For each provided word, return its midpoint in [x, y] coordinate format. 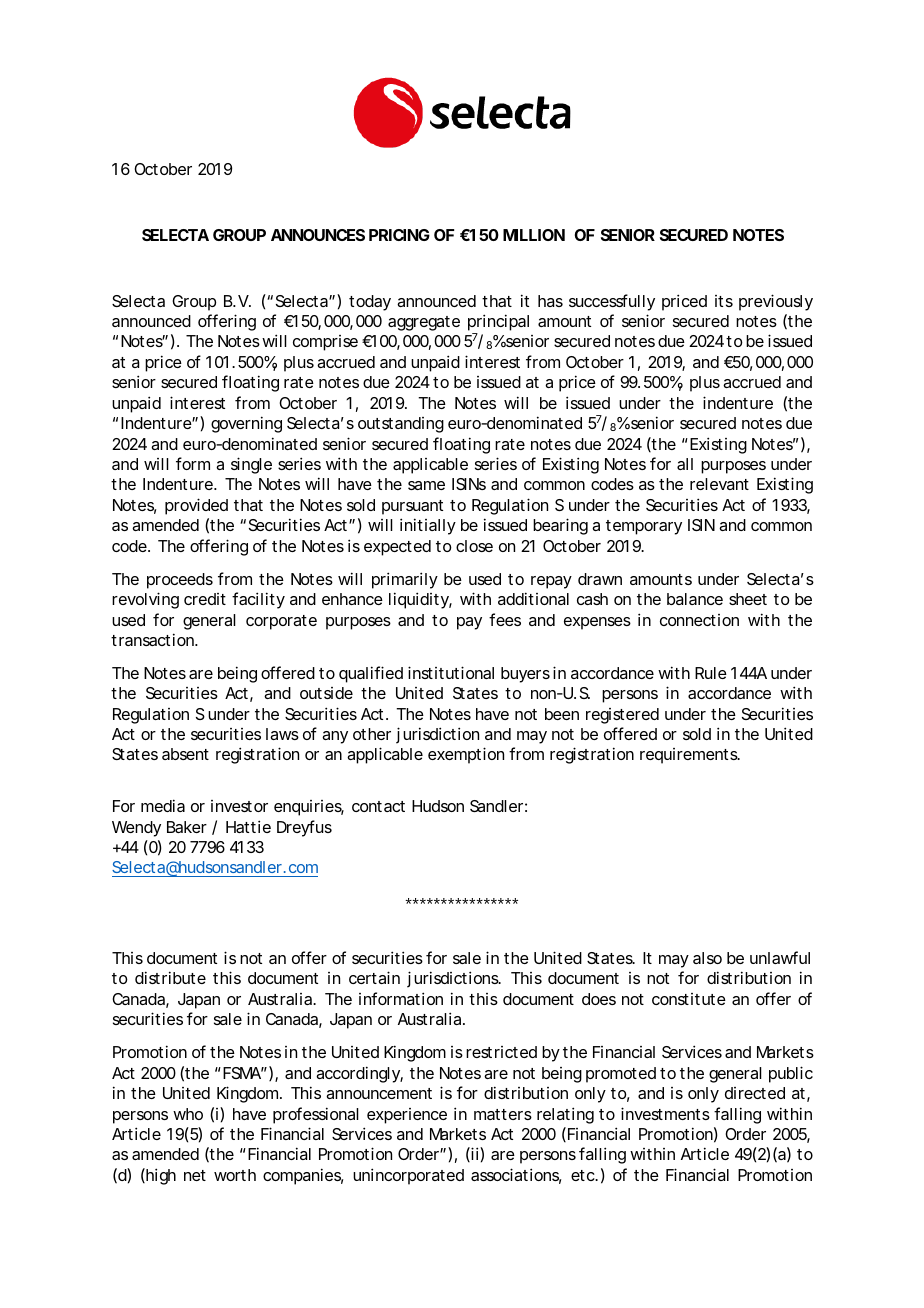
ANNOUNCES [318, 235]
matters [503, 1114]
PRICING [399, 235]
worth [235, 1175]
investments [665, 1113]
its [724, 301]
